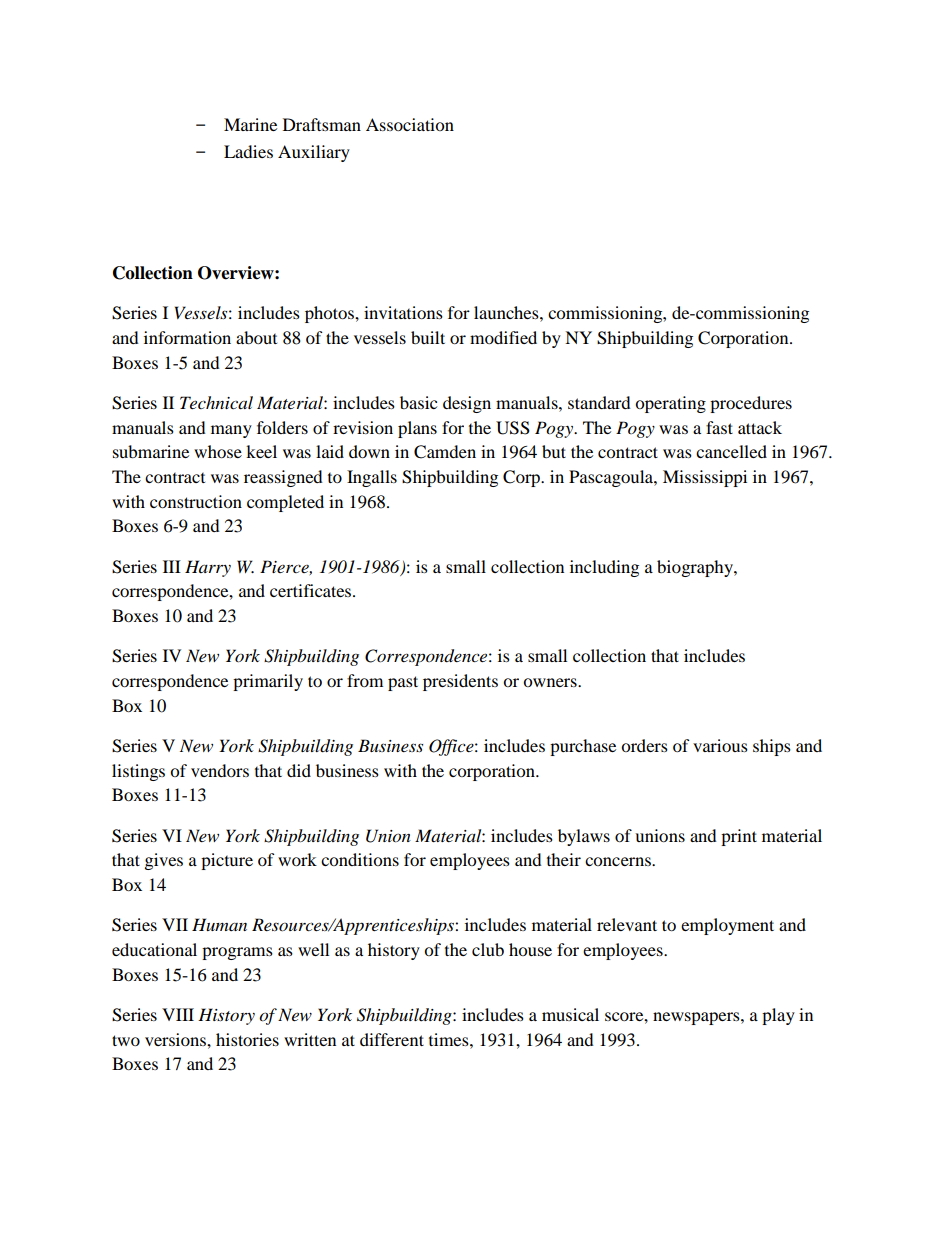 Image resolution: width=952 pixels, height=1233 pixels. Describe the element at coordinates (208, 568) in the document. I see `Harry` at that location.
